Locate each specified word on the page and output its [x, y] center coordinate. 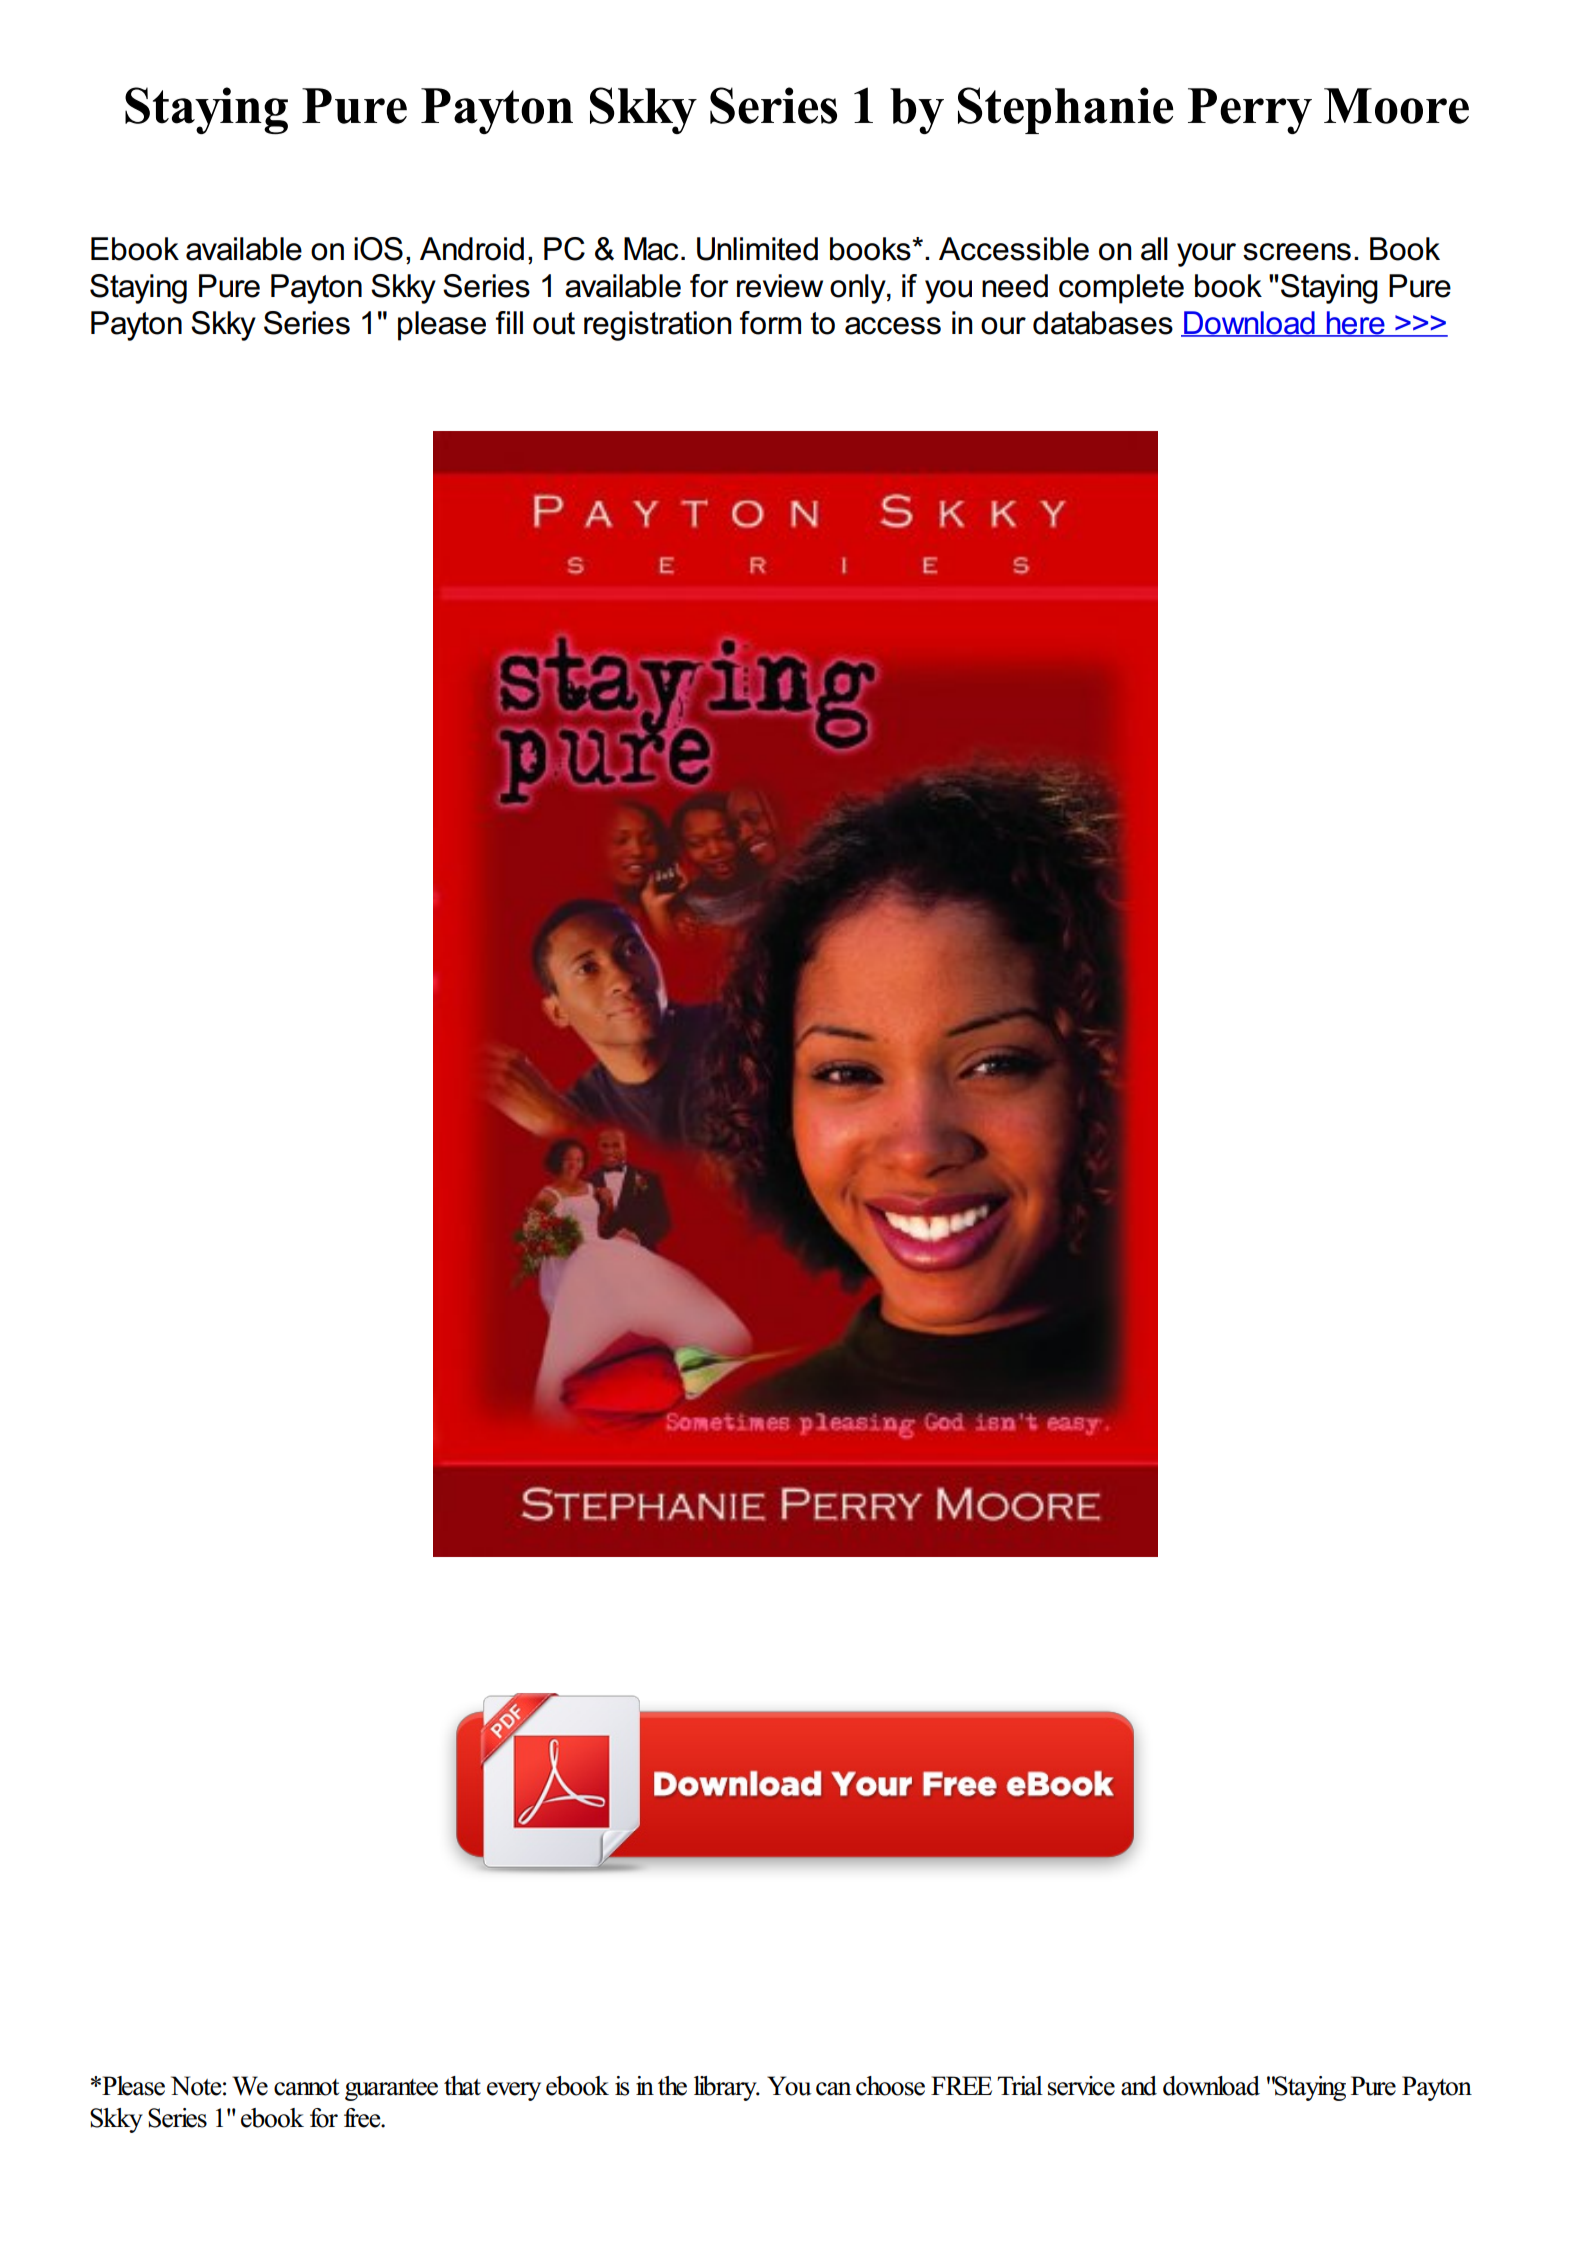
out [554, 323]
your [1206, 255]
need [1015, 286]
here [1355, 323]
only [859, 289]
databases [1103, 323]
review [780, 286]
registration [657, 326]
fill [509, 322]
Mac [651, 249]
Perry [1250, 111]
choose [890, 2086]
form [770, 323]
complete [1121, 289]
